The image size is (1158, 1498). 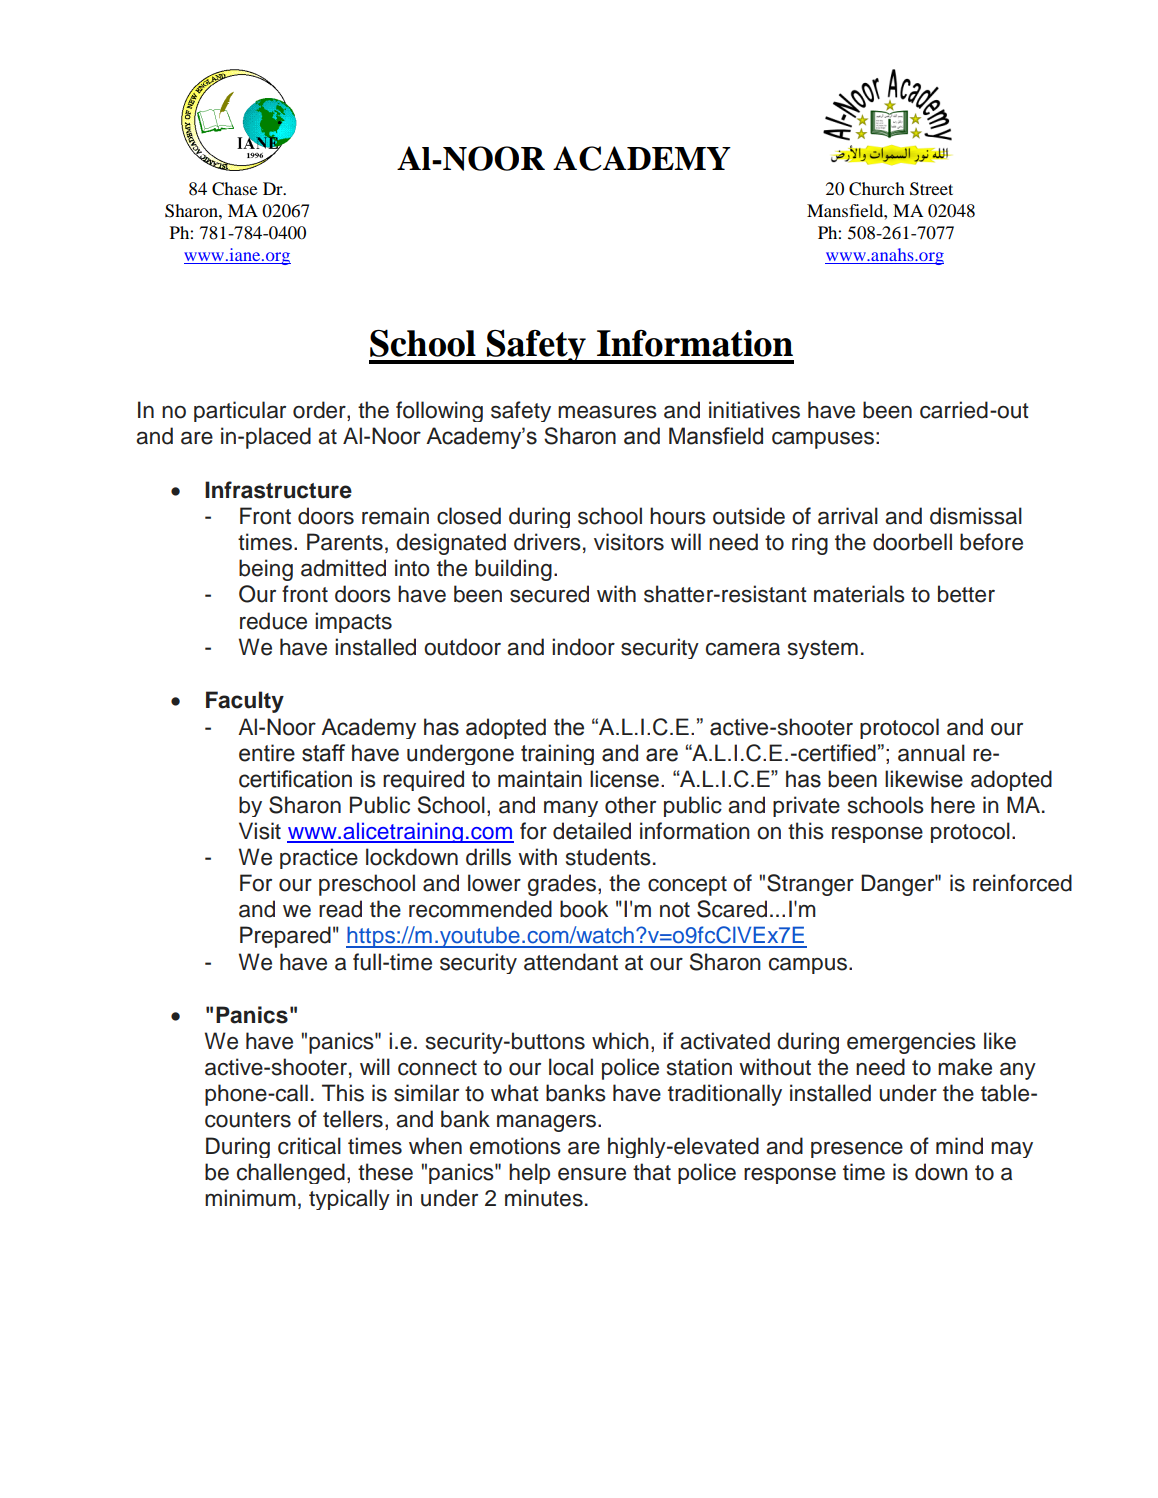 What do you see at coordinates (340, 909) in the image?
I see `read` at bounding box center [340, 909].
